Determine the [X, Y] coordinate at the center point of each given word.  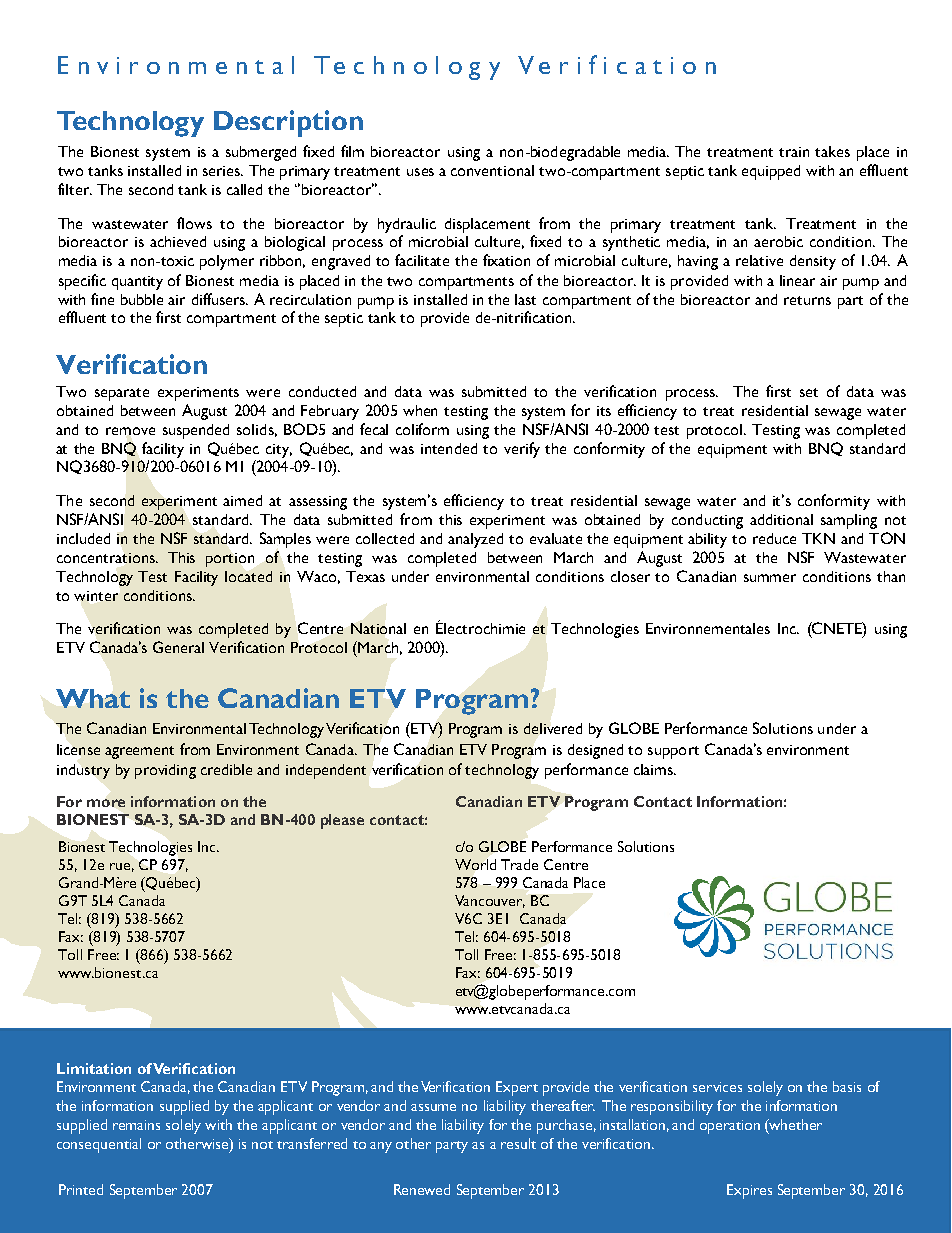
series [223, 171]
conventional [492, 170]
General [178, 647]
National [378, 628]
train [794, 152]
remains [136, 1125]
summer [770, 578]
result [518, 1143]
